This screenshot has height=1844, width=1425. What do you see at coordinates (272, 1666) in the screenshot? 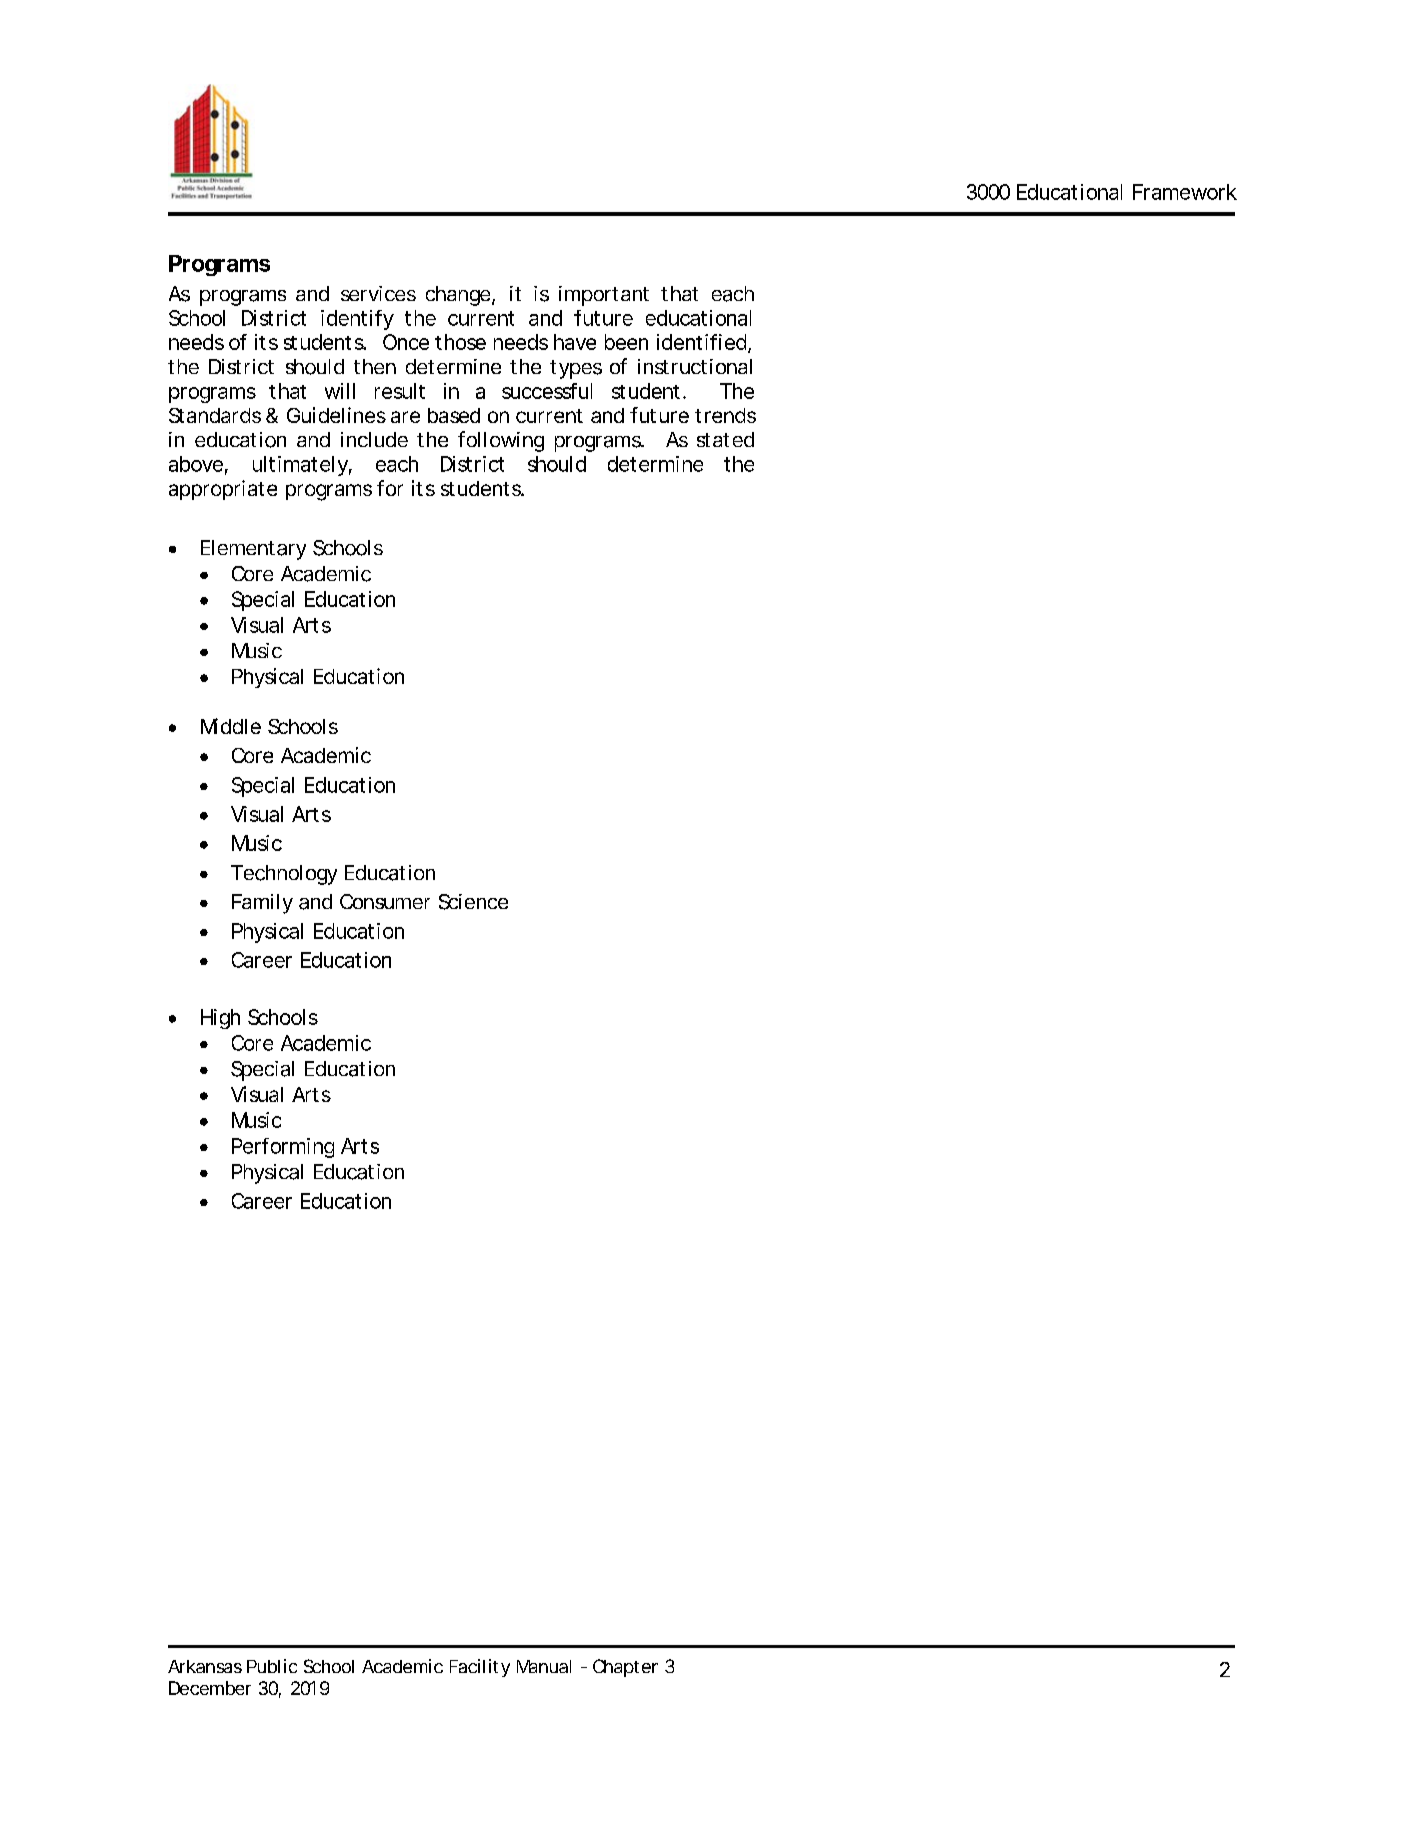
I see `Public` at bounding box center [272, 1666].
